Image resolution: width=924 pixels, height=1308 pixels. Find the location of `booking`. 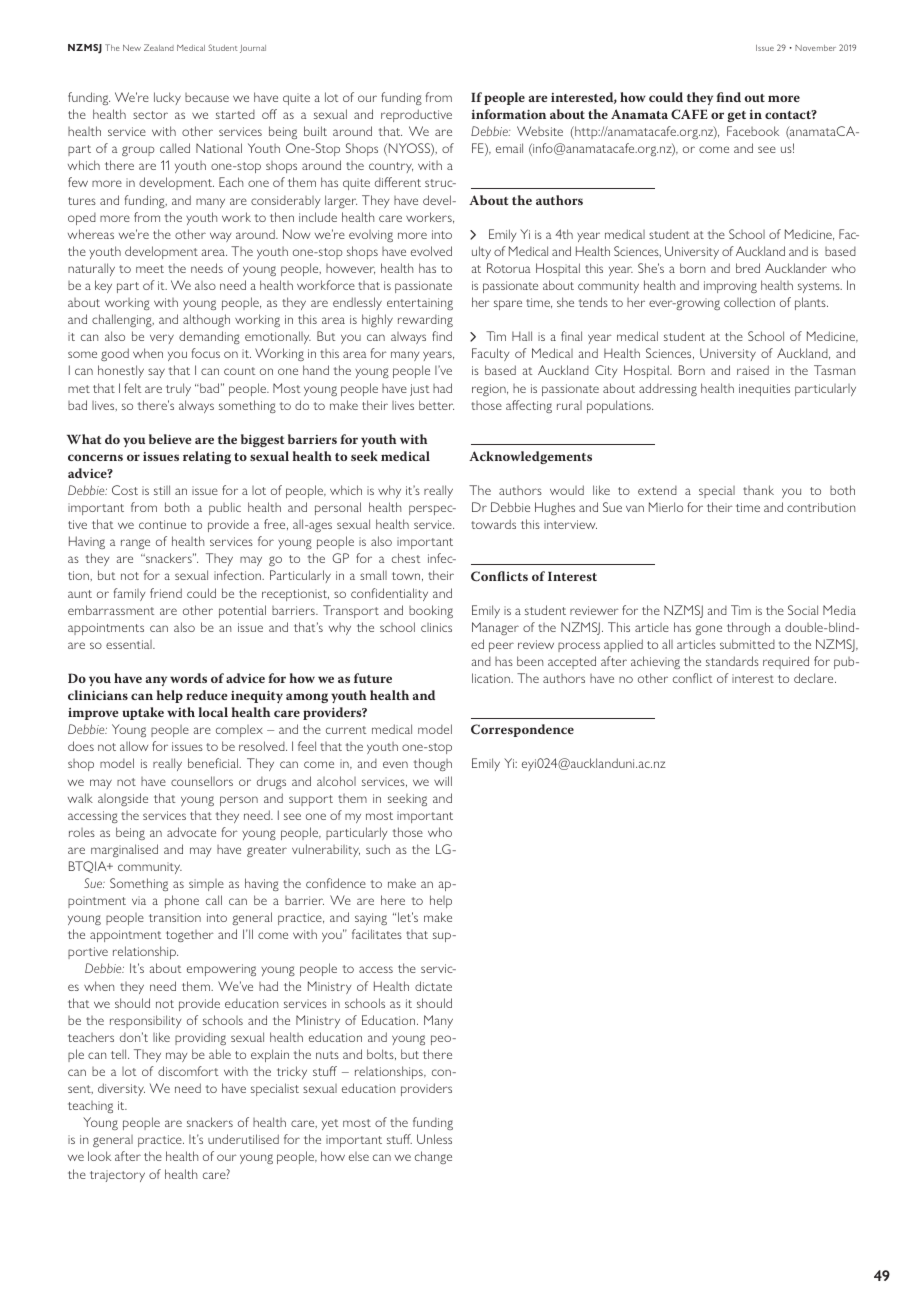

booking is located at coordinates (431, 611).
